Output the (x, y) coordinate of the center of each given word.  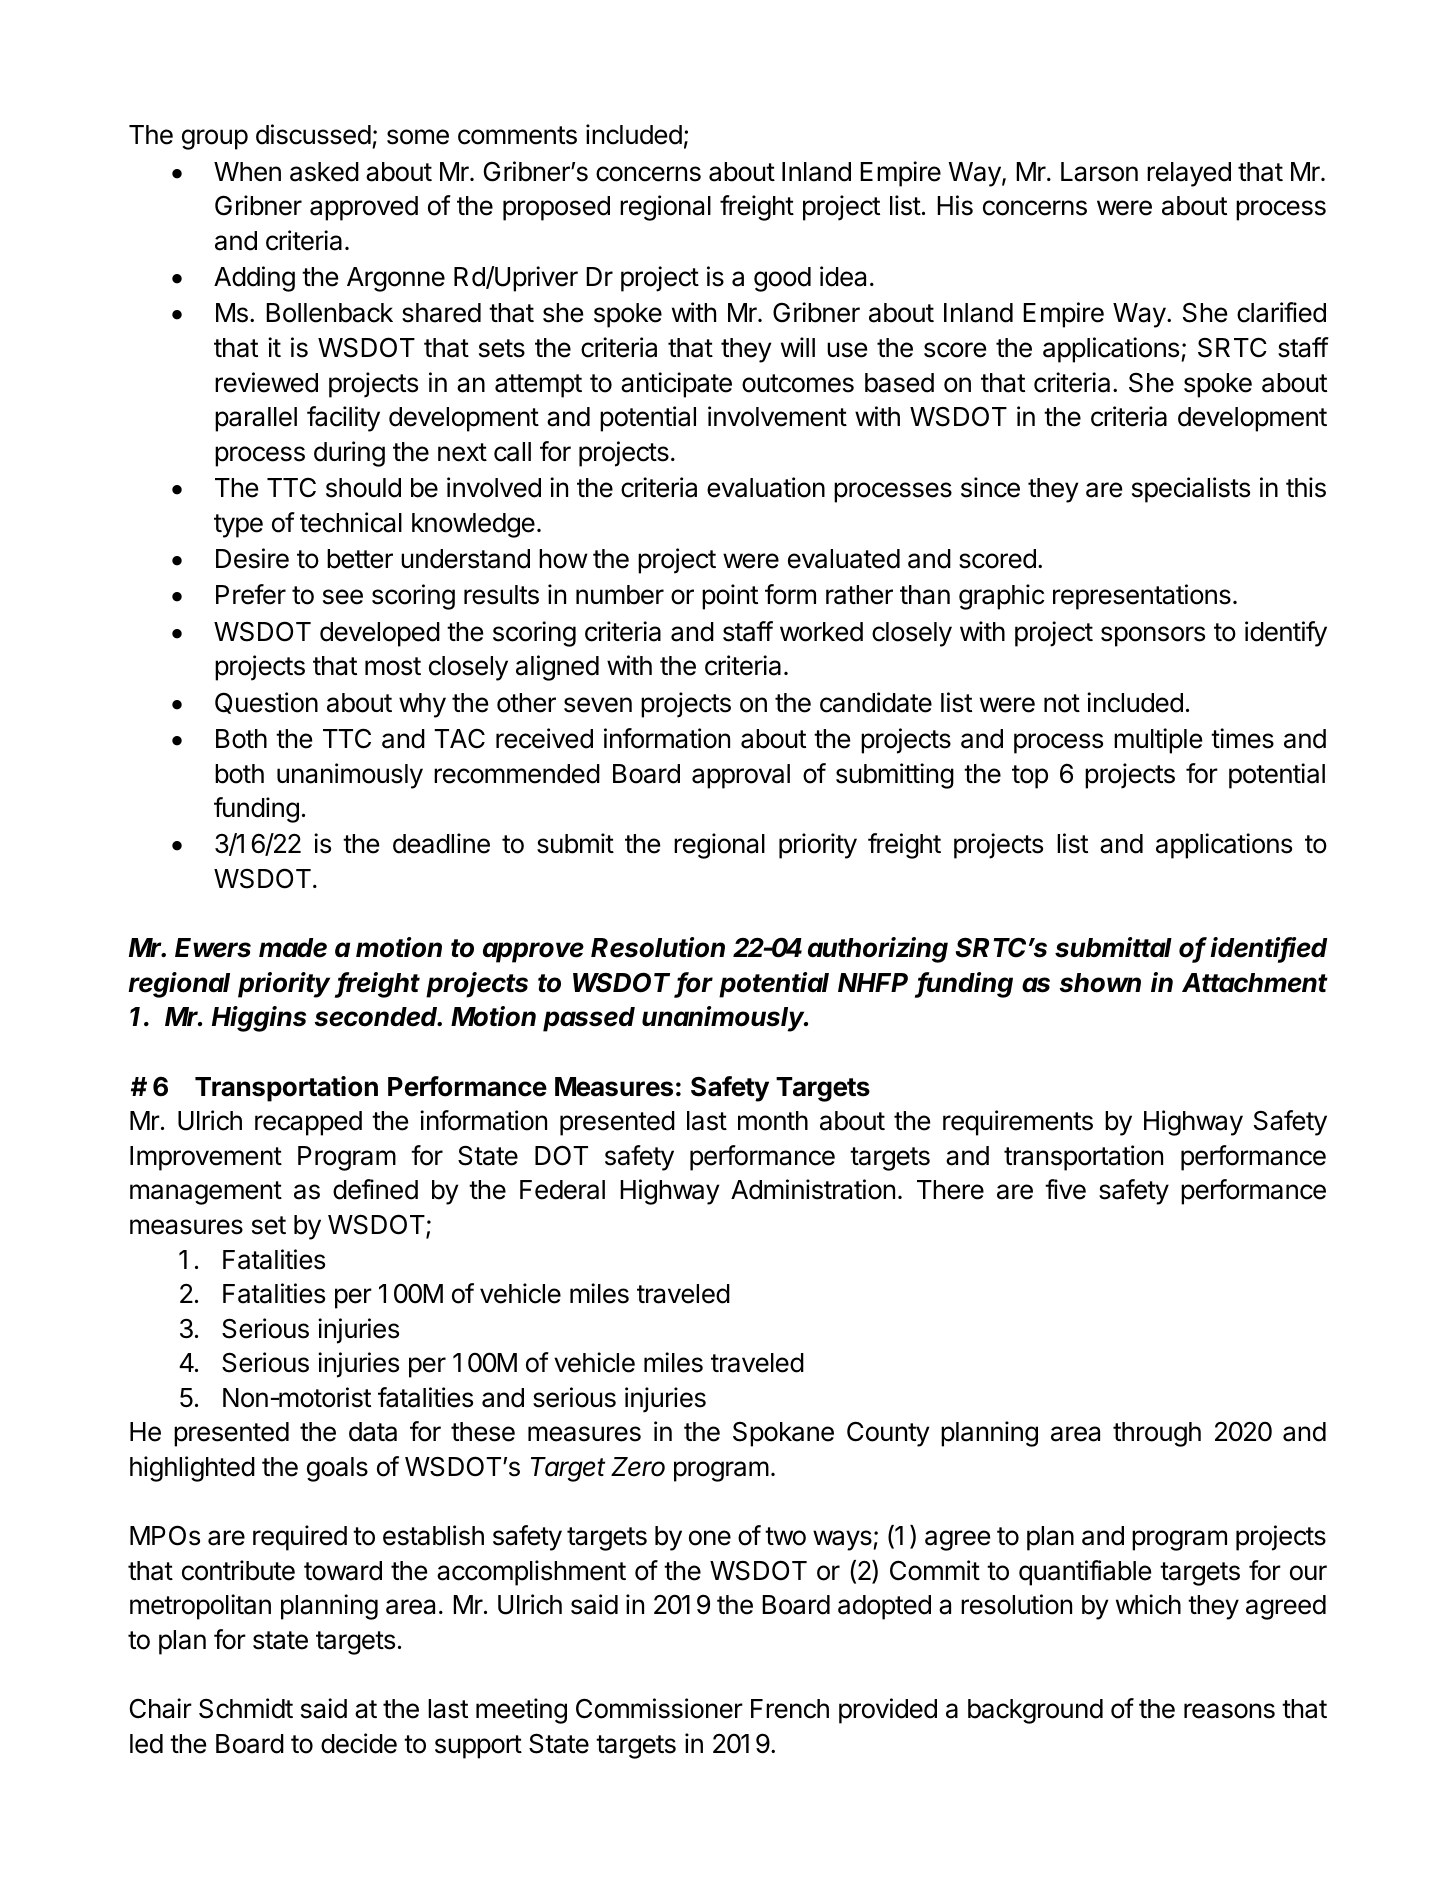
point (730, 597)
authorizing (878, 950)
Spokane (783, 1434)
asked (324, 172)
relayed (1189, 174)
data (373, 1432)
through (1157, 1434)
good (782, 279)
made (293, 948)
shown (1100, 983)
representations (1142, 597)
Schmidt (246, 1708)
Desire (252, 558)
